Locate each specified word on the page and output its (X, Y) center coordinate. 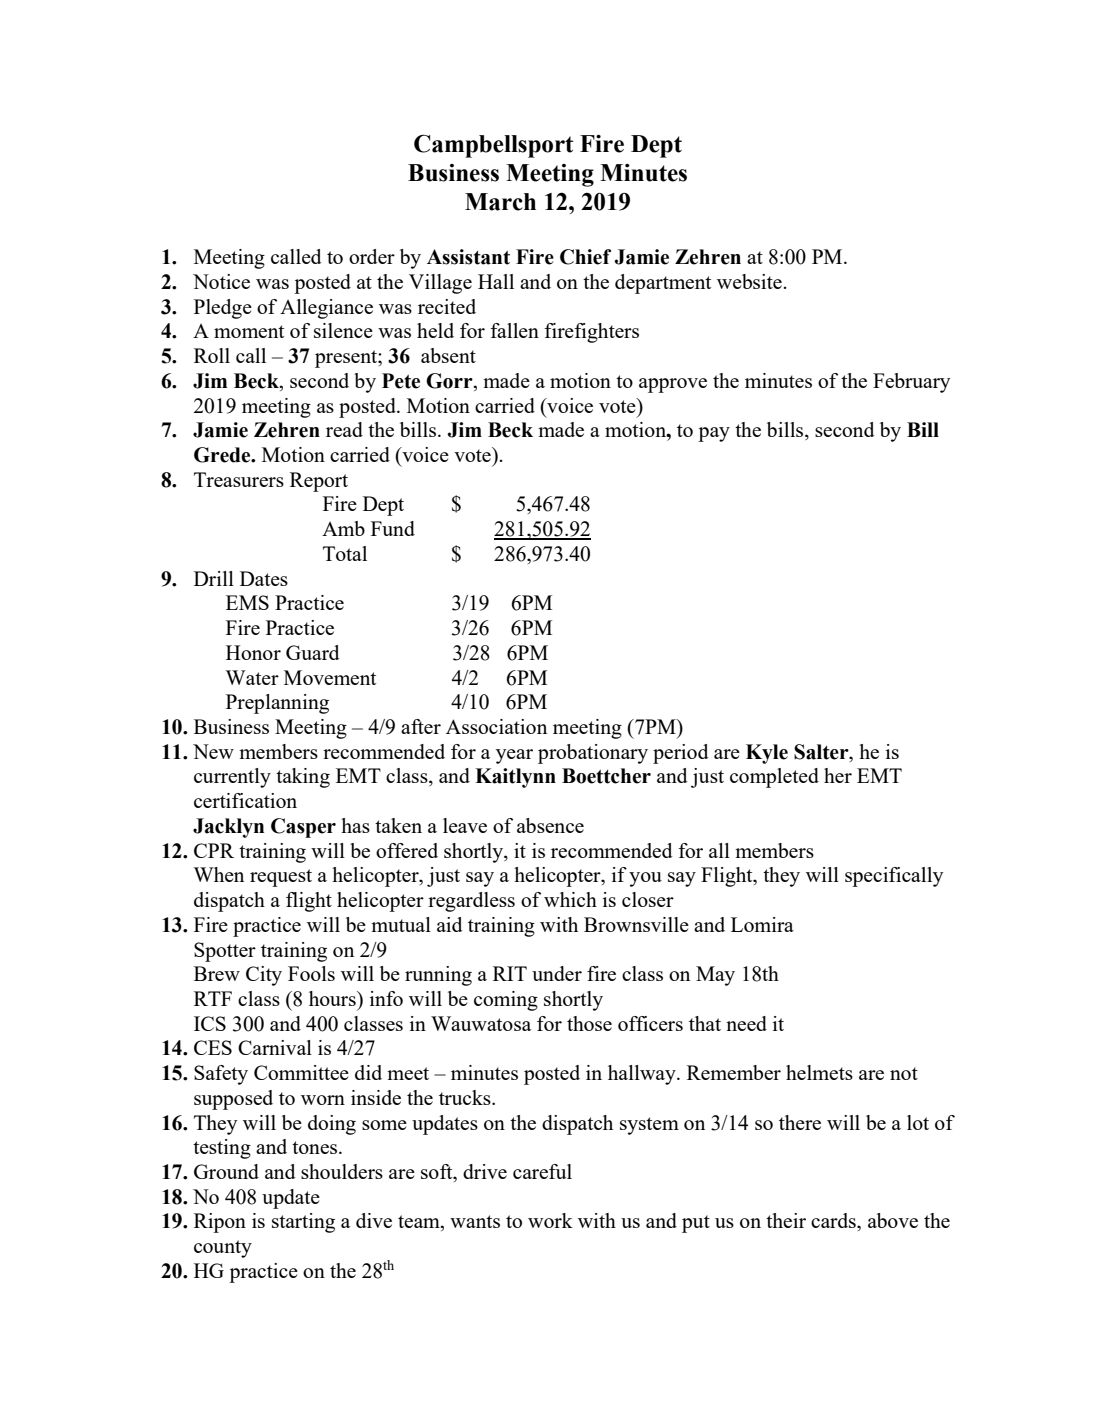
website (750, 281)
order (372, 256)
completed (774, 778)
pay (714, 434)
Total (345, 553)
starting (303, 1223)
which (570, 899)
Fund (393, 528)
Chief (585, 257)
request (281, 878)
